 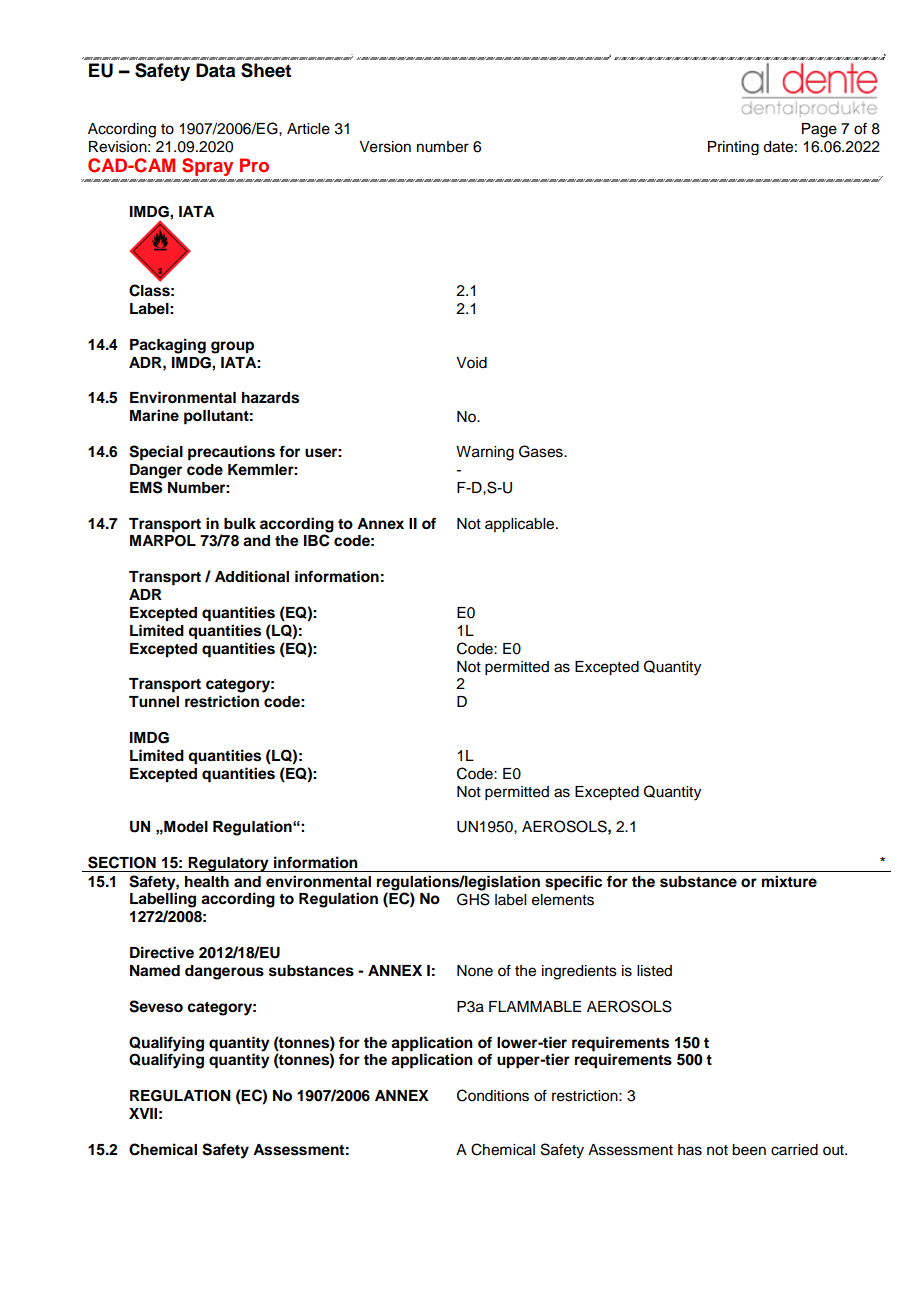 What do you see at coordinates (385, 147) in the screenshot?
I see `Version` at bounding box center [385, 147].
